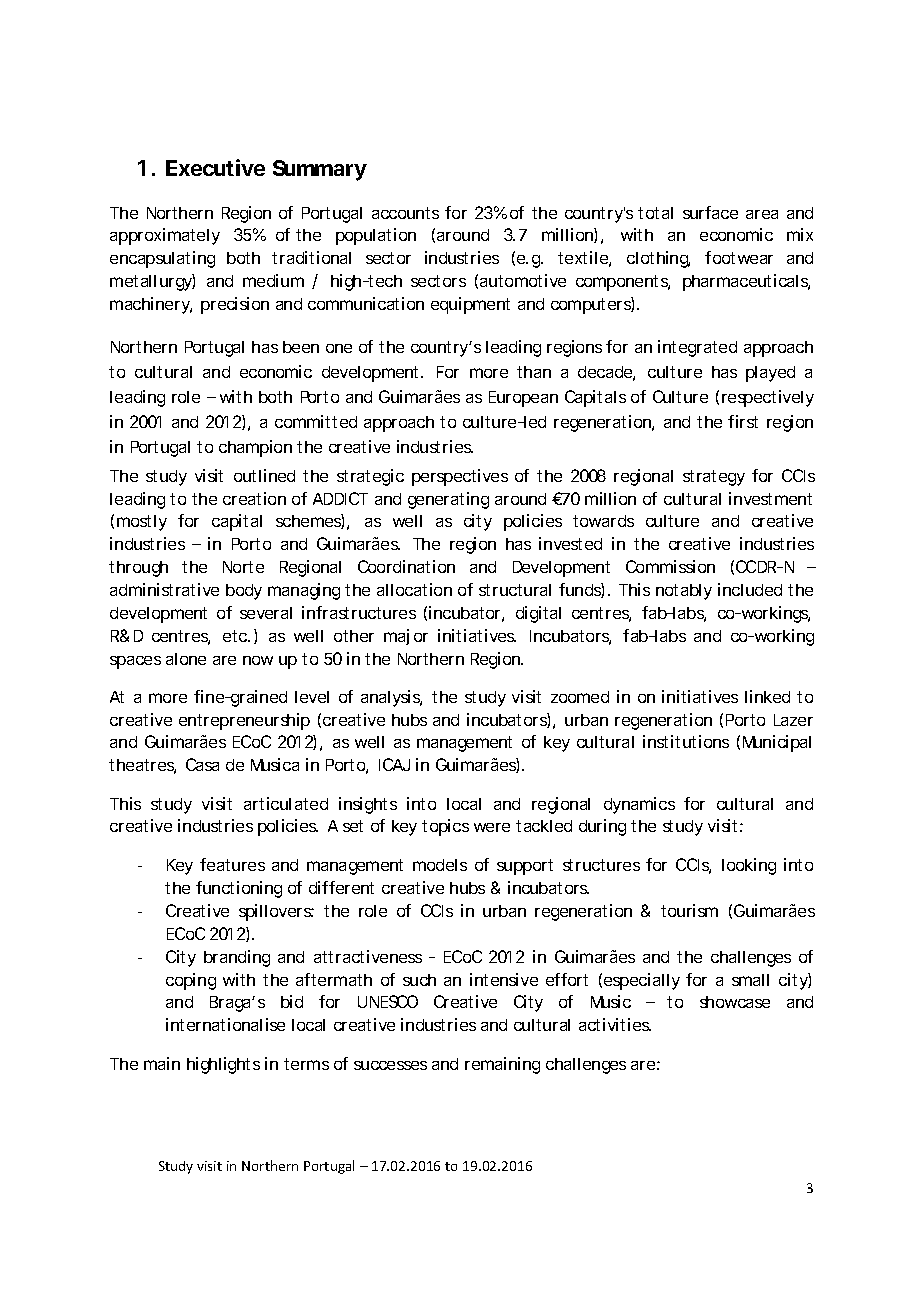 This image has height=1308, width=924. Describe the element at coordinates (405, 213) in the image. I see `accounts` at that location.
